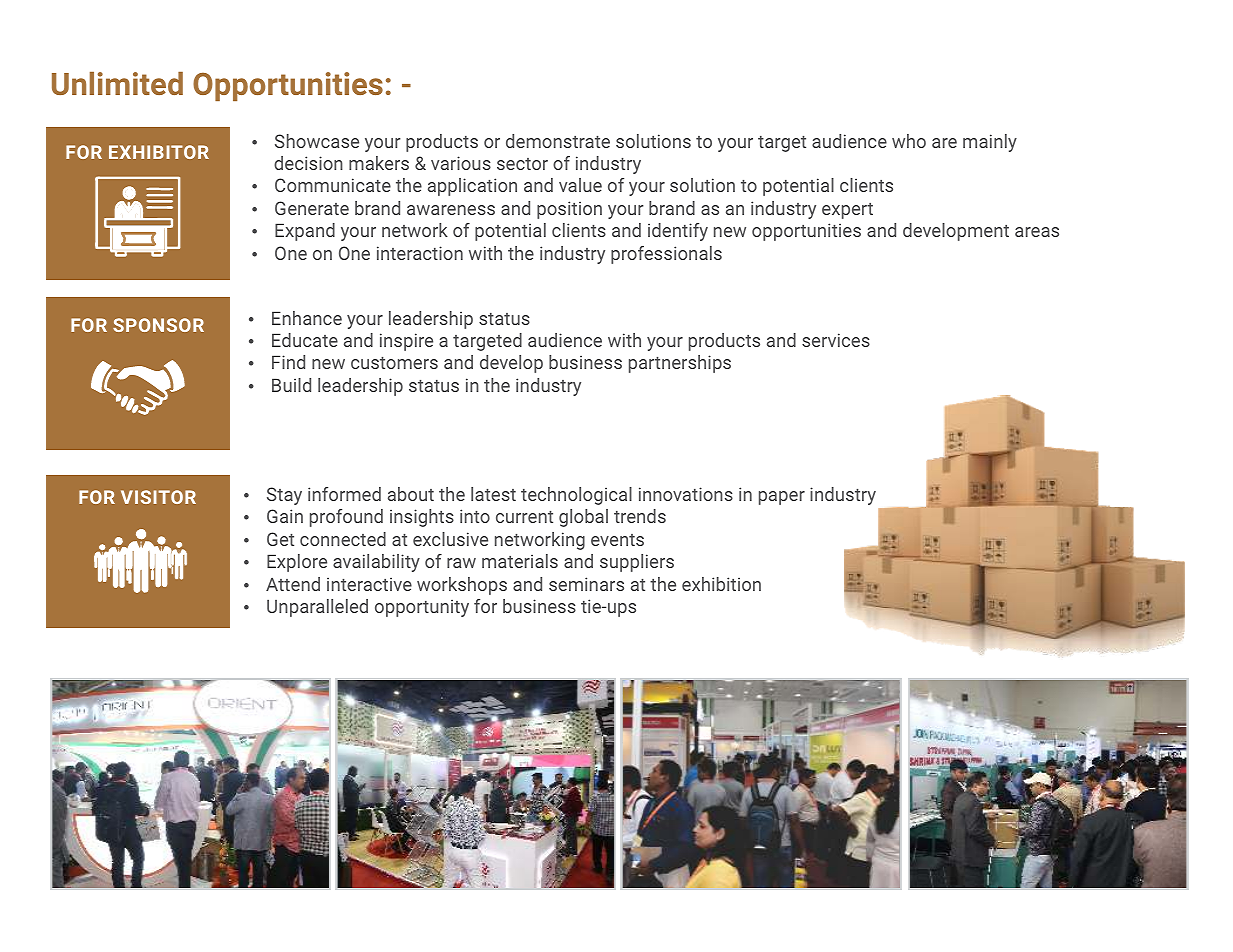 This screenshot has width=1233, height=952. Describe the element at coordinates (558, 141) in the screenshot. I see `demonstrate` at that location.
